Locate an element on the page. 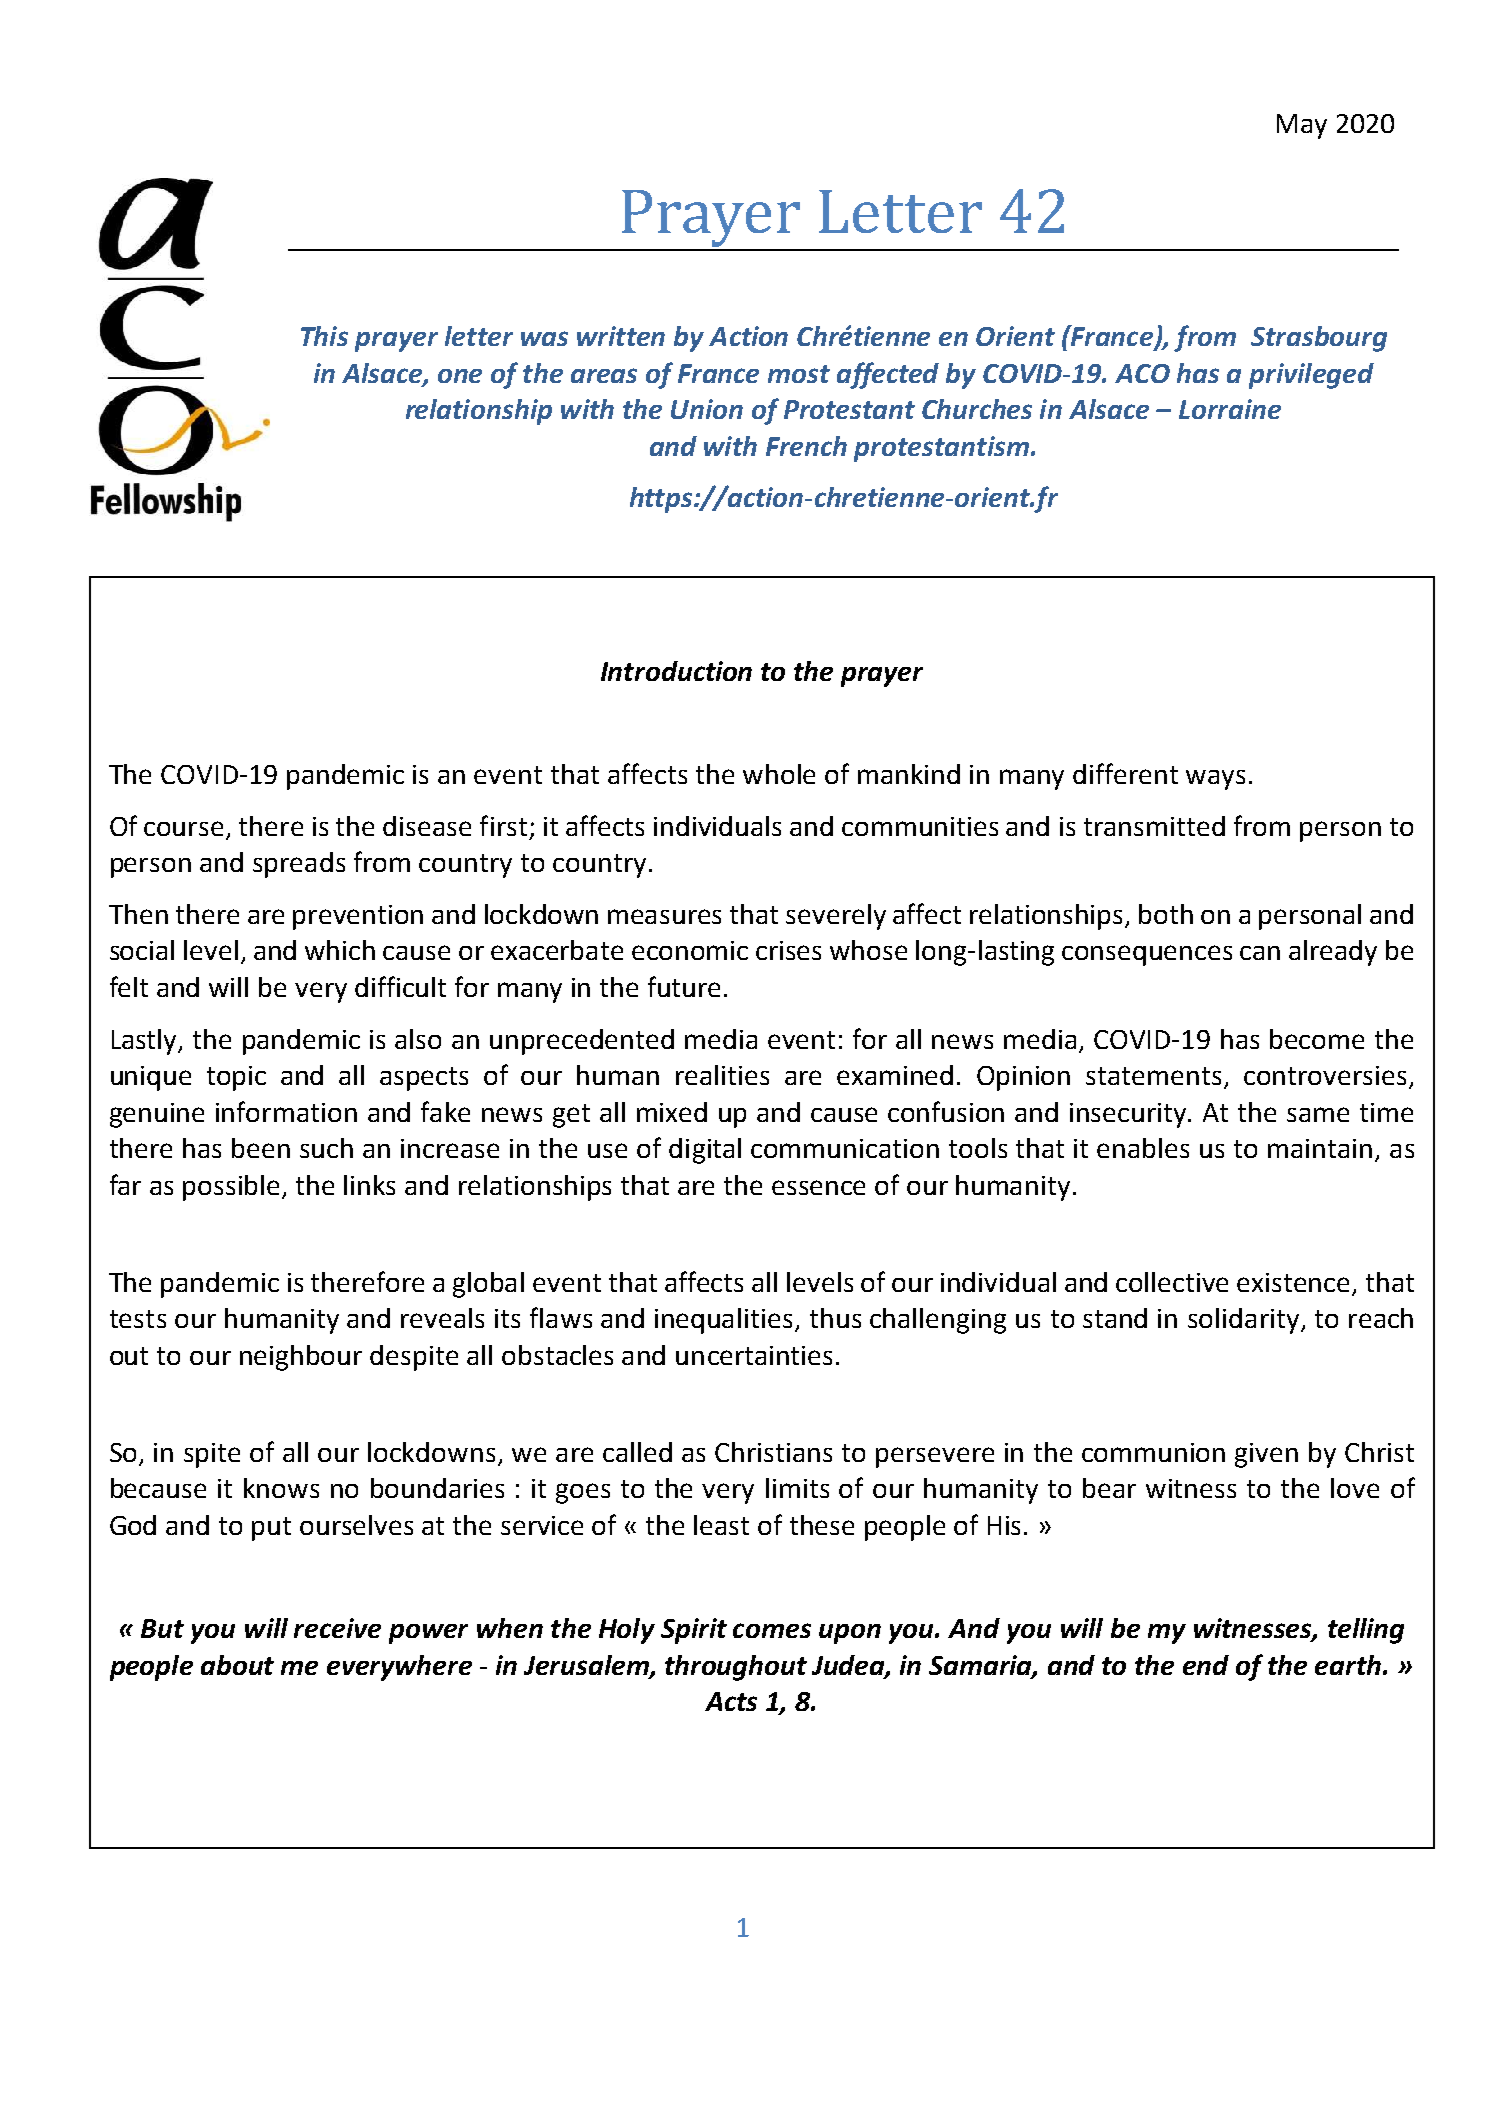 The width and height of the document is (1485, 2101). spreads is located at coordinates (299, 865).
